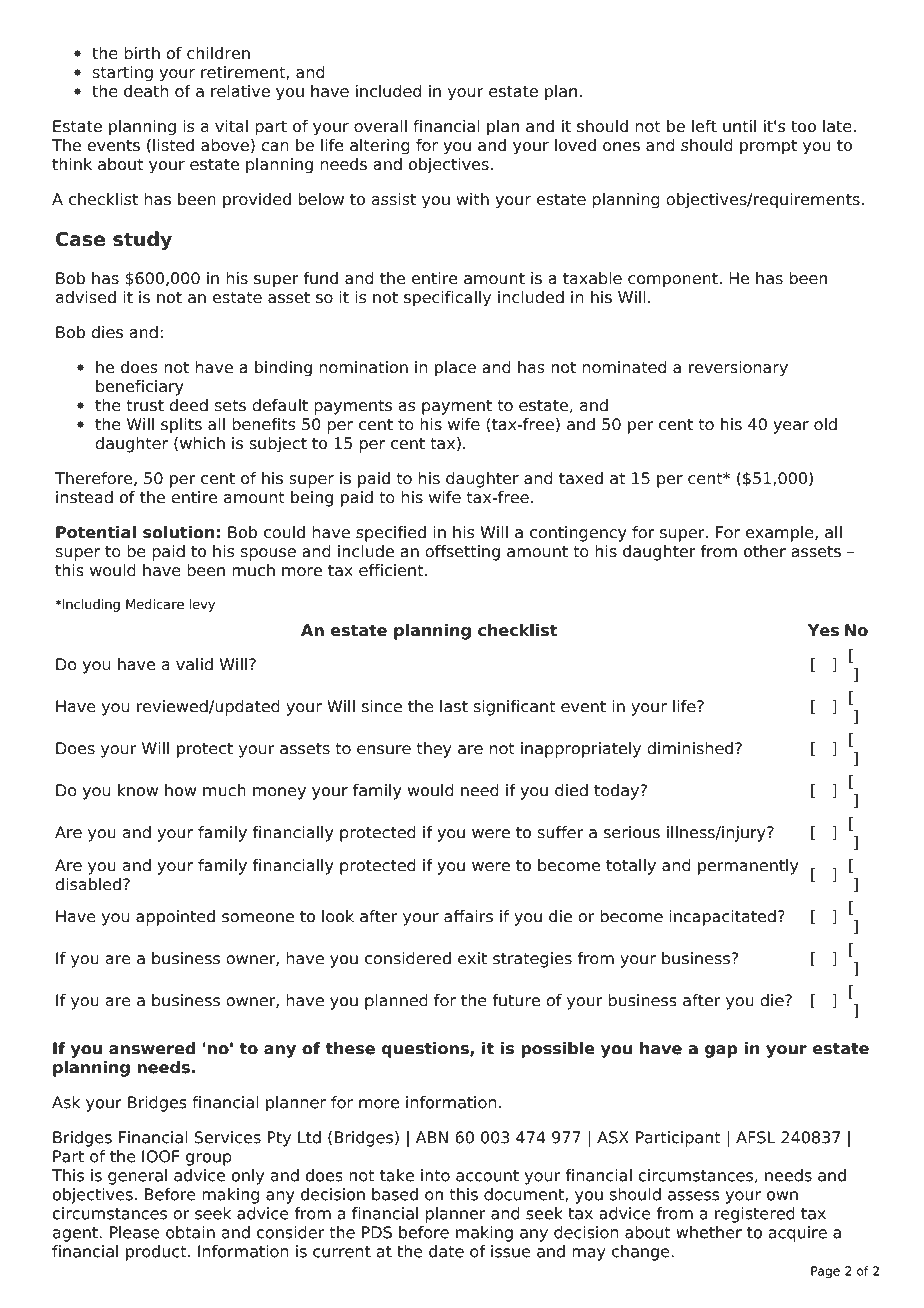  What do you see at coordinates (146, 91) in the image?
I see `death` at bounding box center [146, 91].
